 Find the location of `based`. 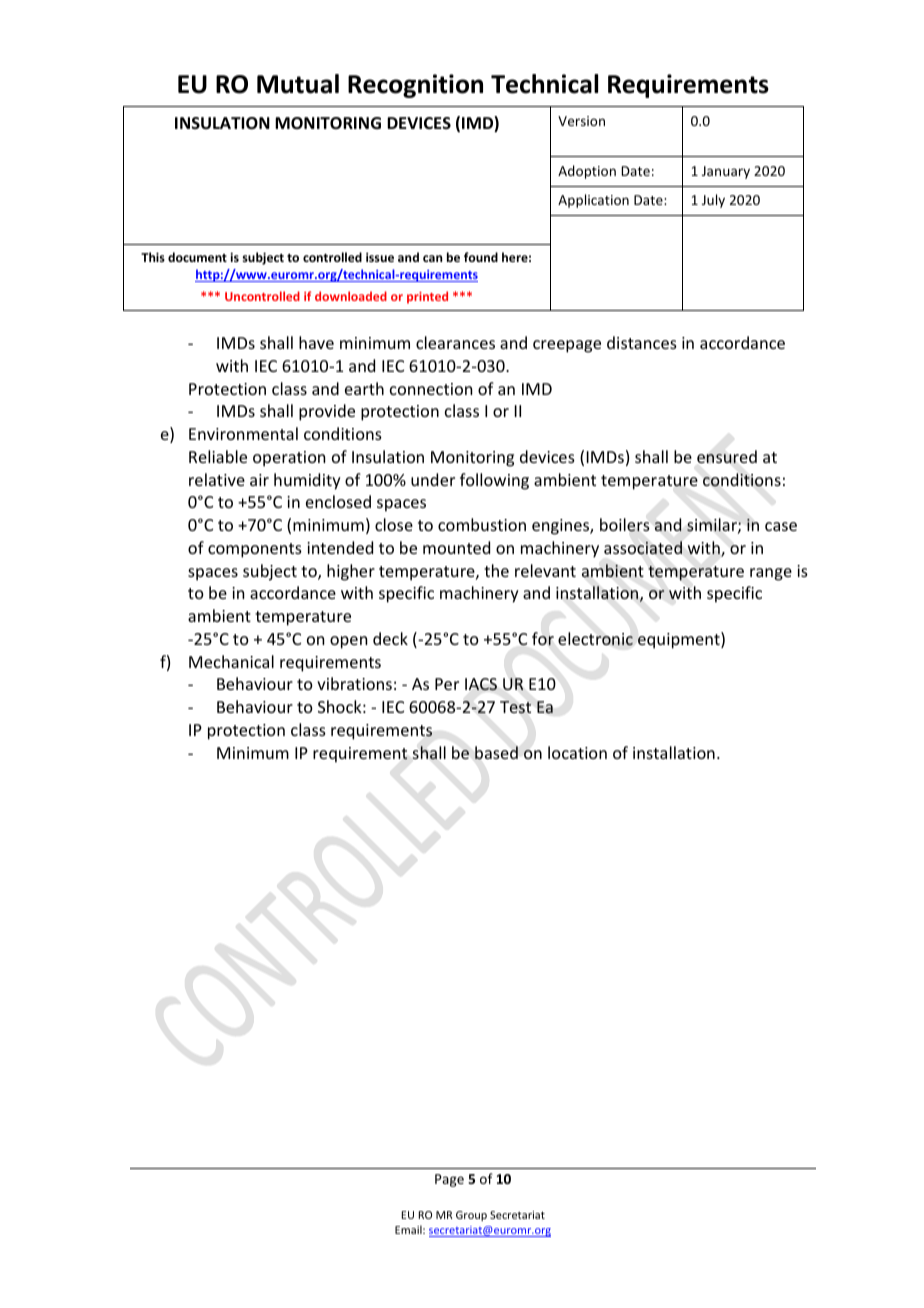

based is located at coordinates (496, 753).
